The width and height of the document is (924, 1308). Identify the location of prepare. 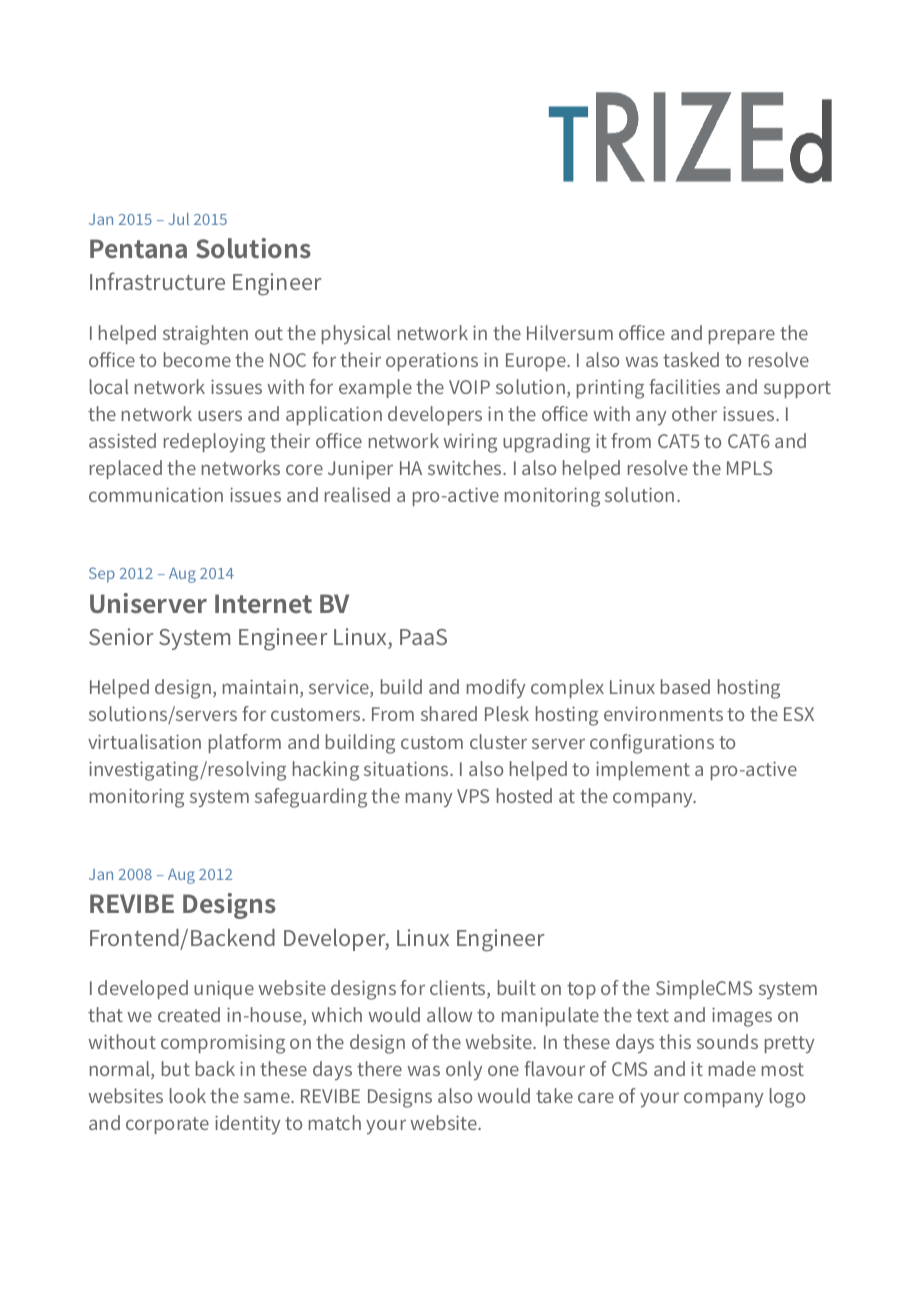
(742, 336).
